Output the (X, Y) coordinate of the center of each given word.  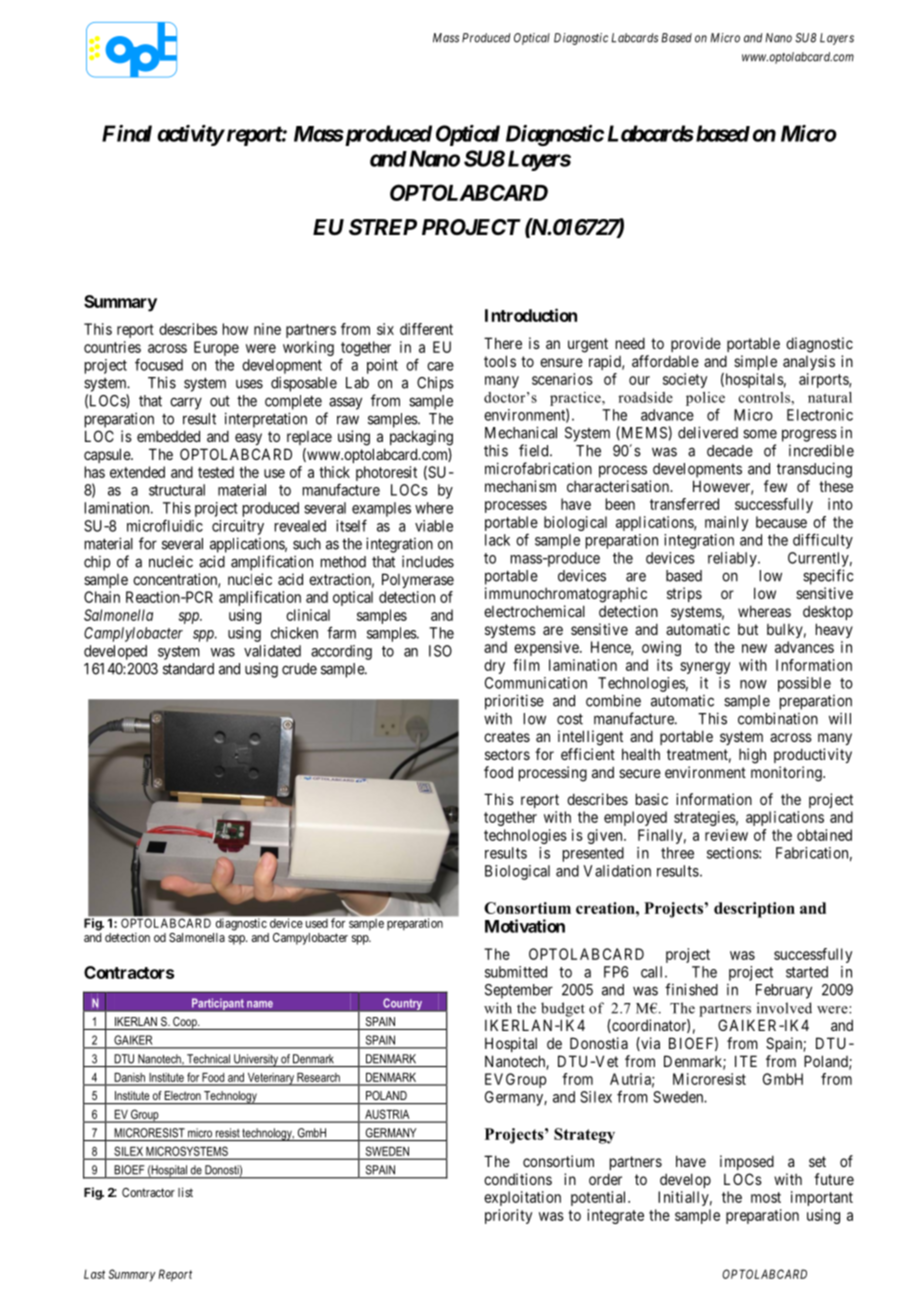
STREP (383, 227)
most (766, 1197)
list (185, 1192)
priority (508, 1216)
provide (696, 344)
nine (267, 329)
